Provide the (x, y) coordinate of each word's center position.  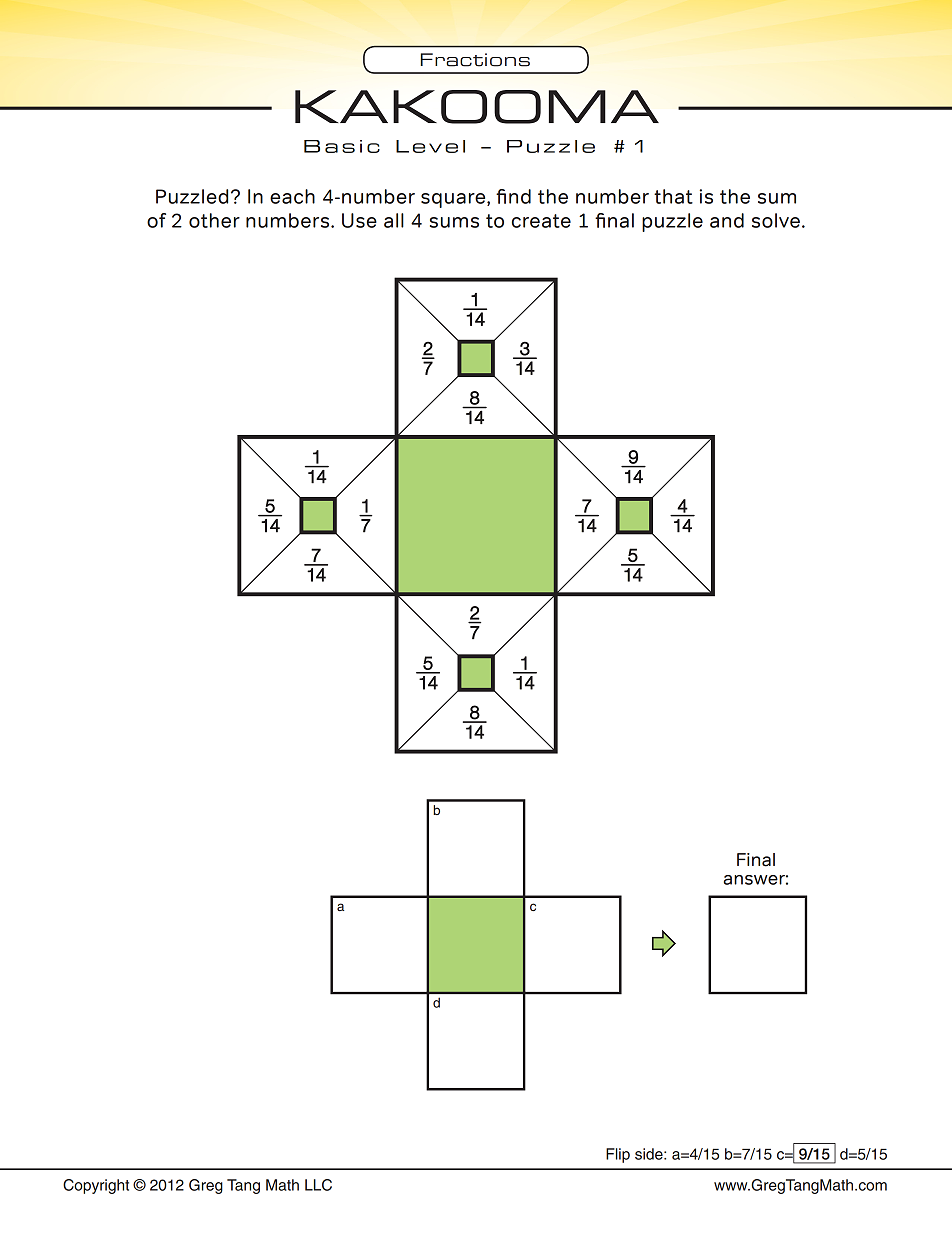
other (214, 220)
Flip (618, 1155)
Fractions (475, 60)
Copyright (96, 1186)
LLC (318, 1185)
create (541, 221)
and (727, 220)
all (394, 220)
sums (454, 222)
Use (359, 220)
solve (776, 220)
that (673, 196)
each (292, 196)
